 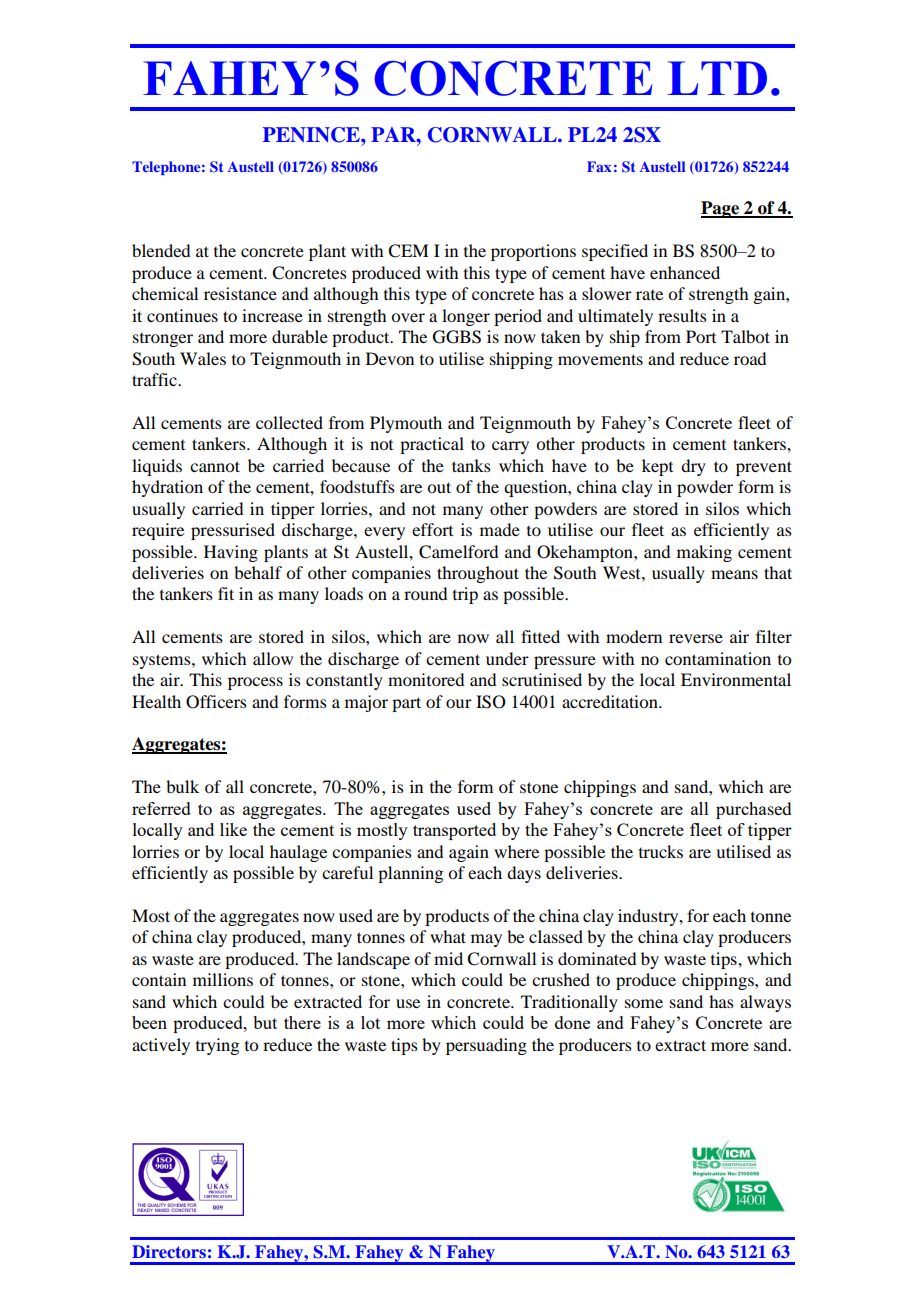 What do you see at coordinates (215, 466) in the screenshot?
I see `cannot` at bounding box center [215, 466].
